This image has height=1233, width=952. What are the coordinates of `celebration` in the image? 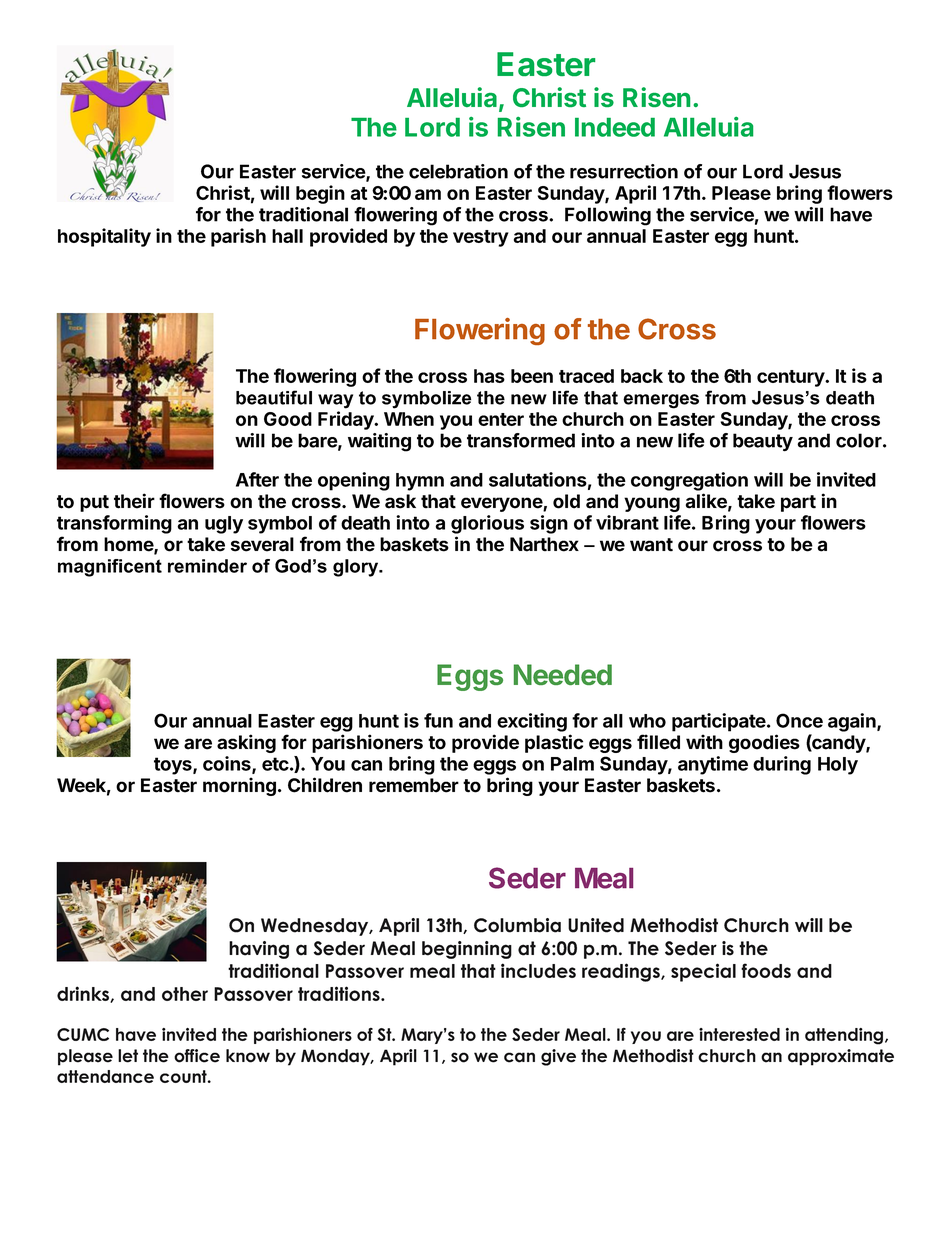 It's located at (458, 171).
